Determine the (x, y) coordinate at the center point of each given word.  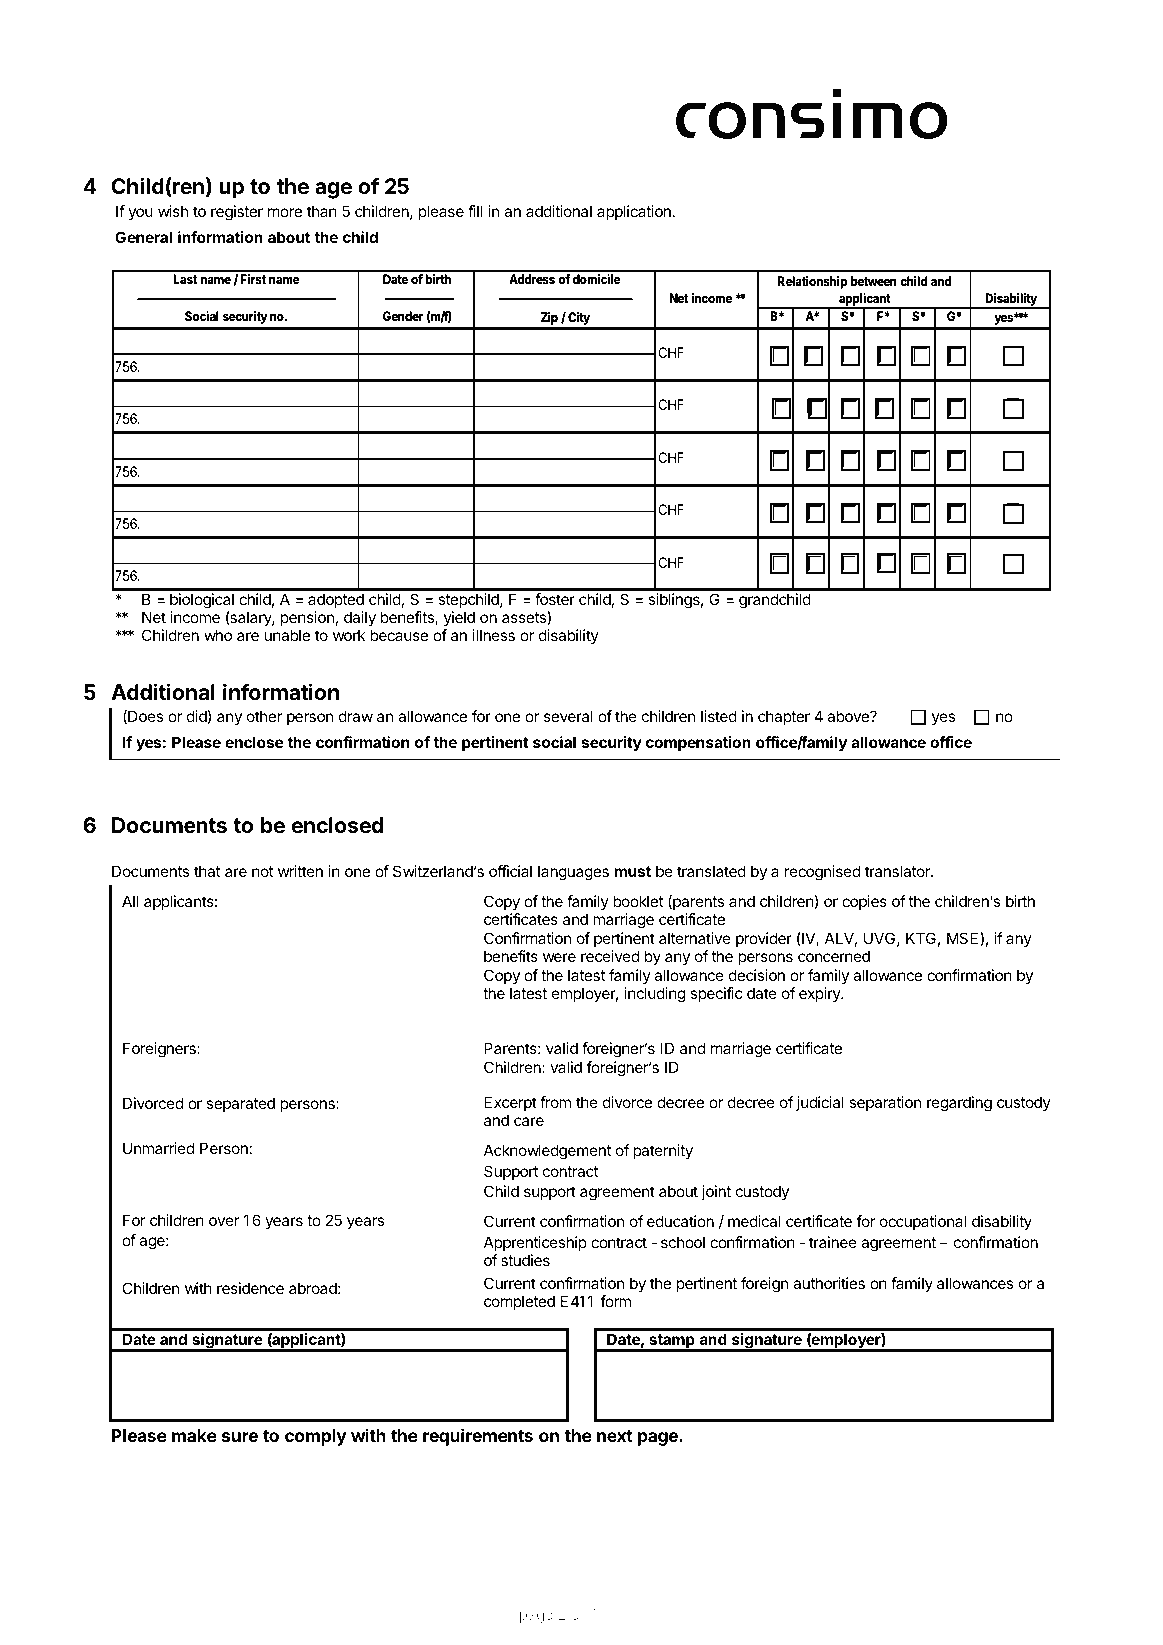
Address (532, 279)
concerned (834, 956)
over (224, 1221)
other (264, 716)
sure (240, 1437)
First (253, 279)
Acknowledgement (547, 1152)
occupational (923, 1222)
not (262, 871)
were (559, 957)
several (568, 716)
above (849, 716)
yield (459, 618)
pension (307, 618)
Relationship (812, 282)
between (874, 281)
